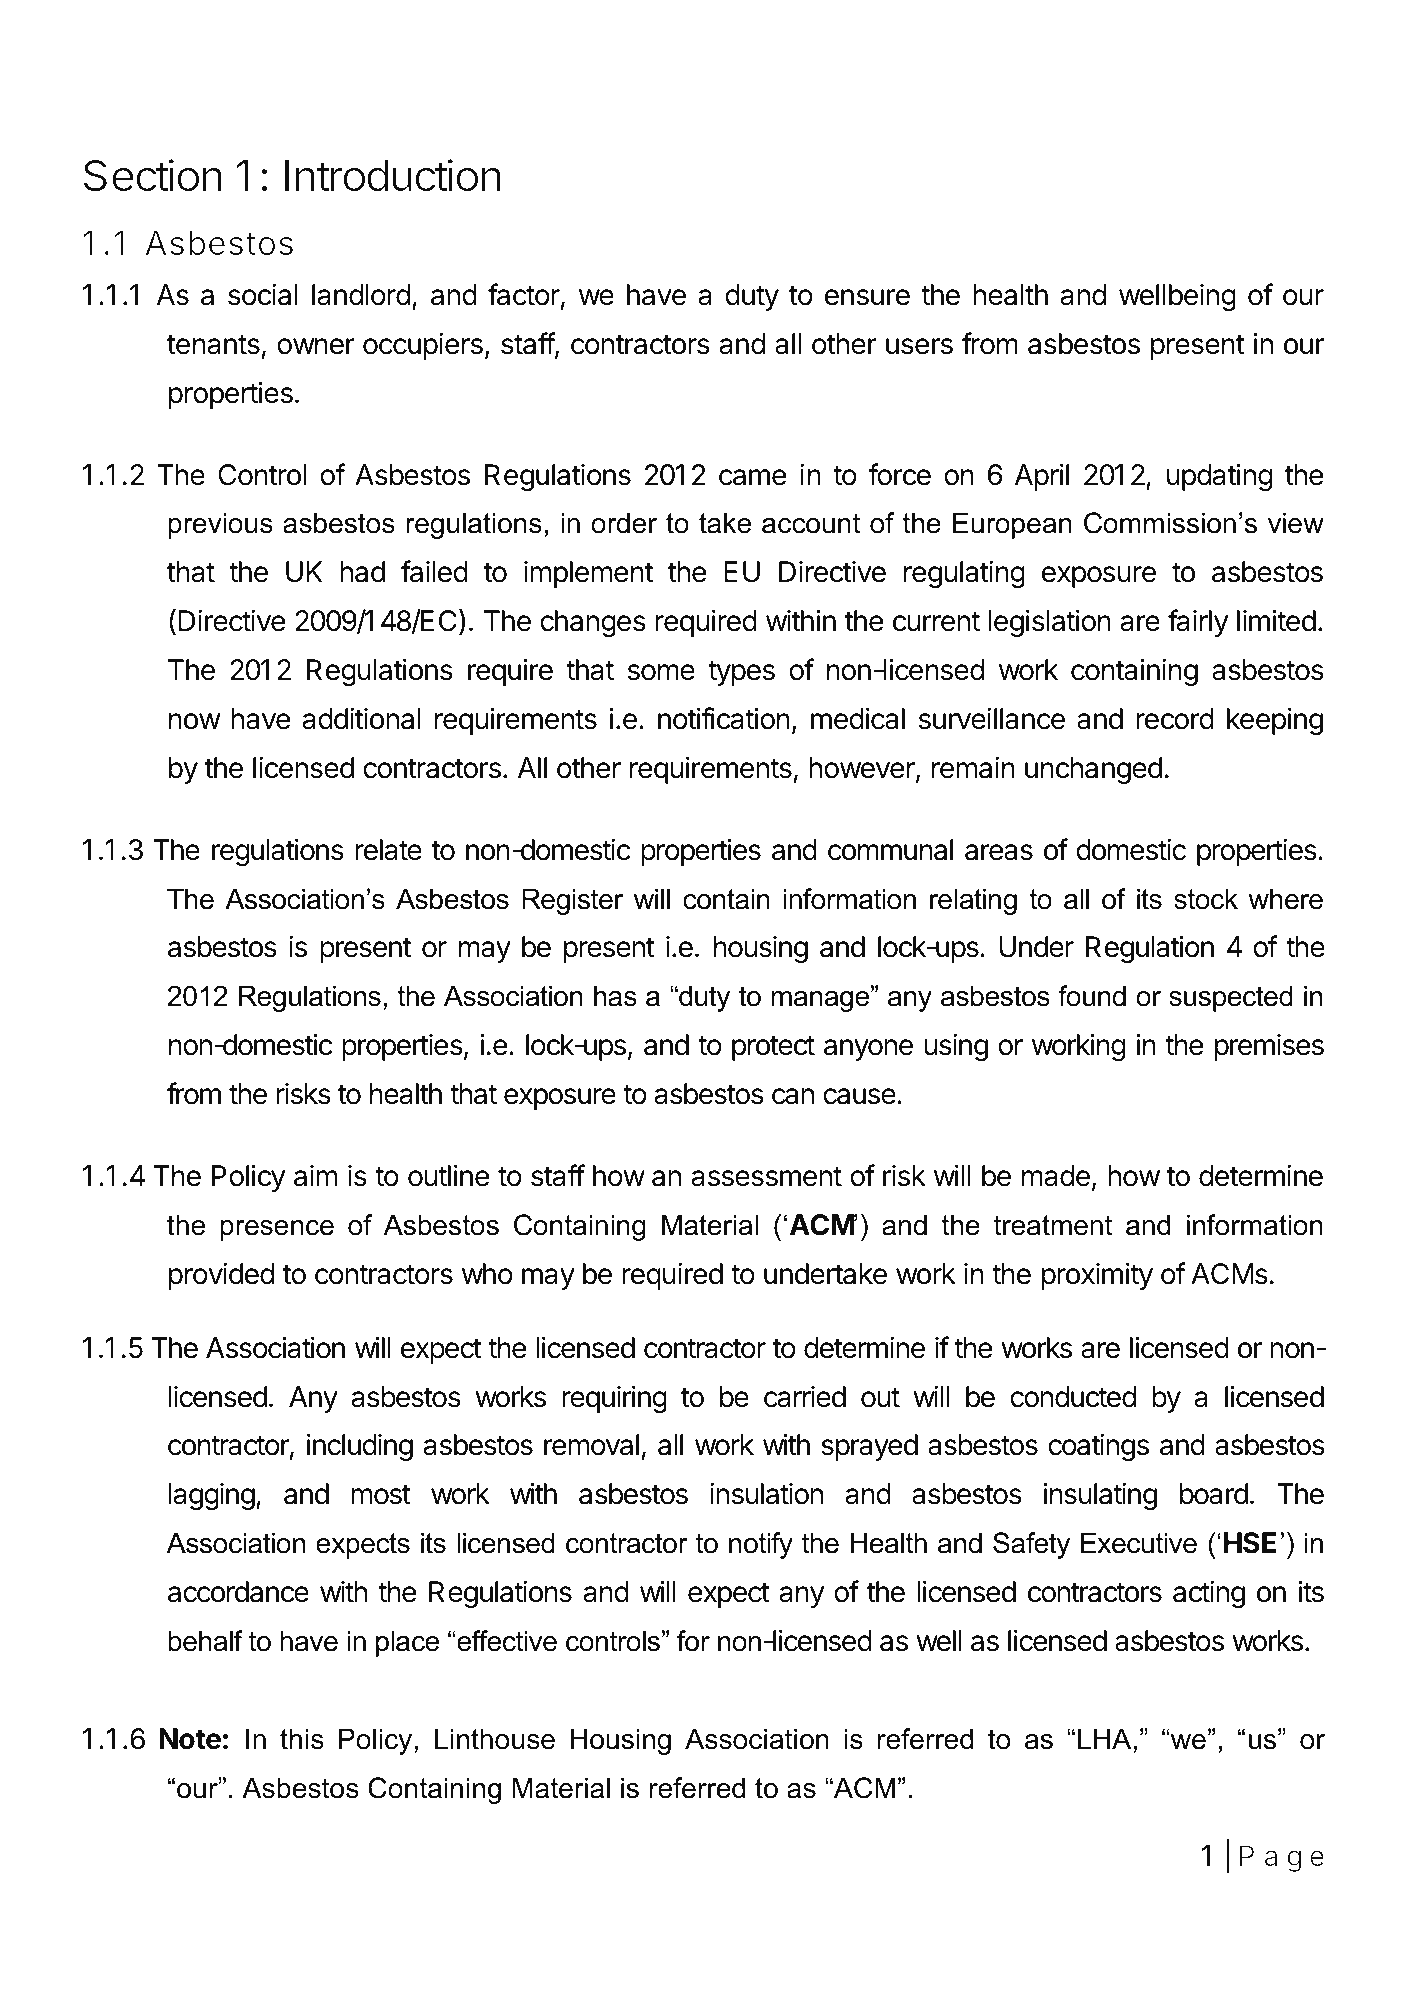  What do you see at coordinates (766, 1177) in the screenshot?
I see `assessment` at bounding box center [766, 1177].
